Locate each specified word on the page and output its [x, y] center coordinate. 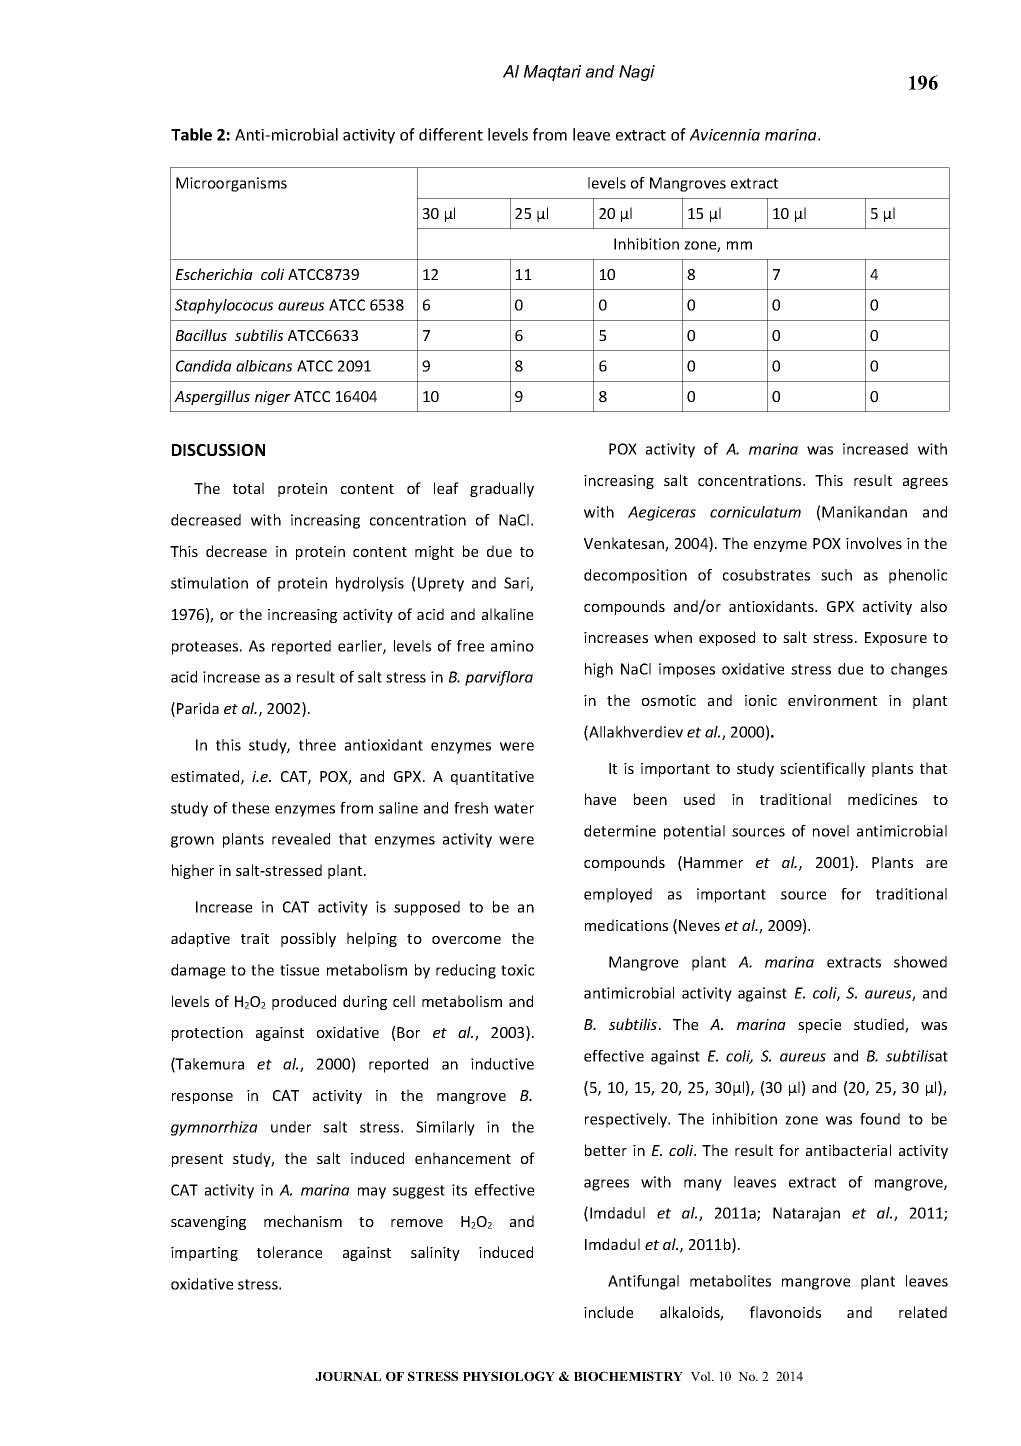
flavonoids [785, 1312]
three [317, 745]
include [608, 1312]
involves [874, 543]
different [451, 134]
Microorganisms [231, 184]
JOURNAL [348, 1376]
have [600, 799]
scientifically [822, 769]
